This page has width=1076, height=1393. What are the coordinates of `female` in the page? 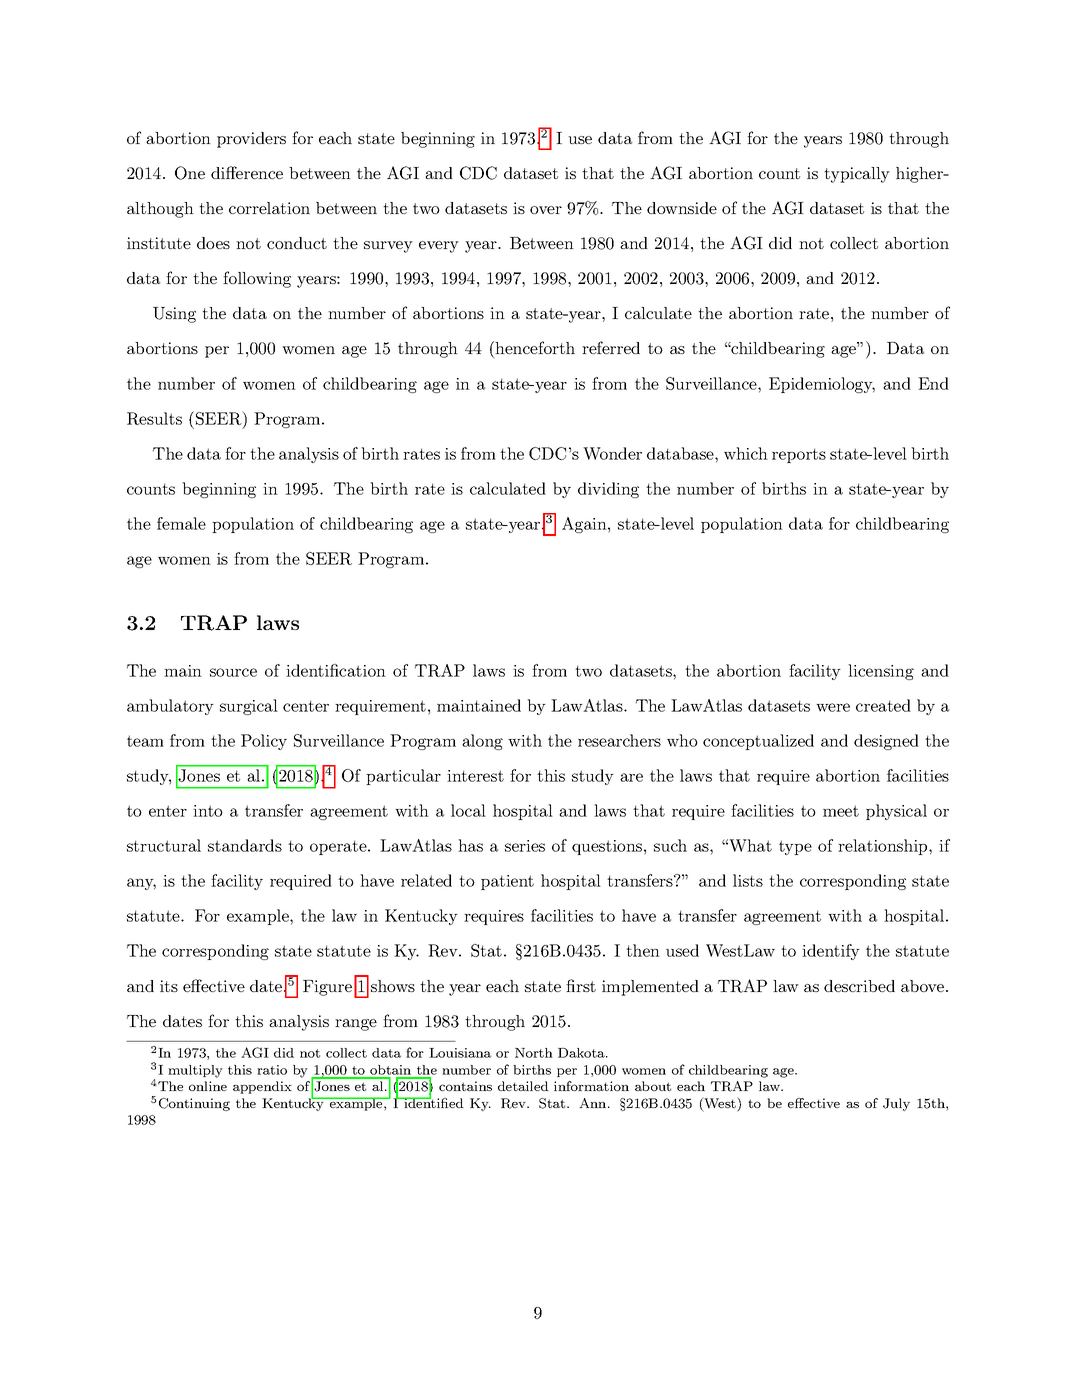 It's located at (181, 523).
